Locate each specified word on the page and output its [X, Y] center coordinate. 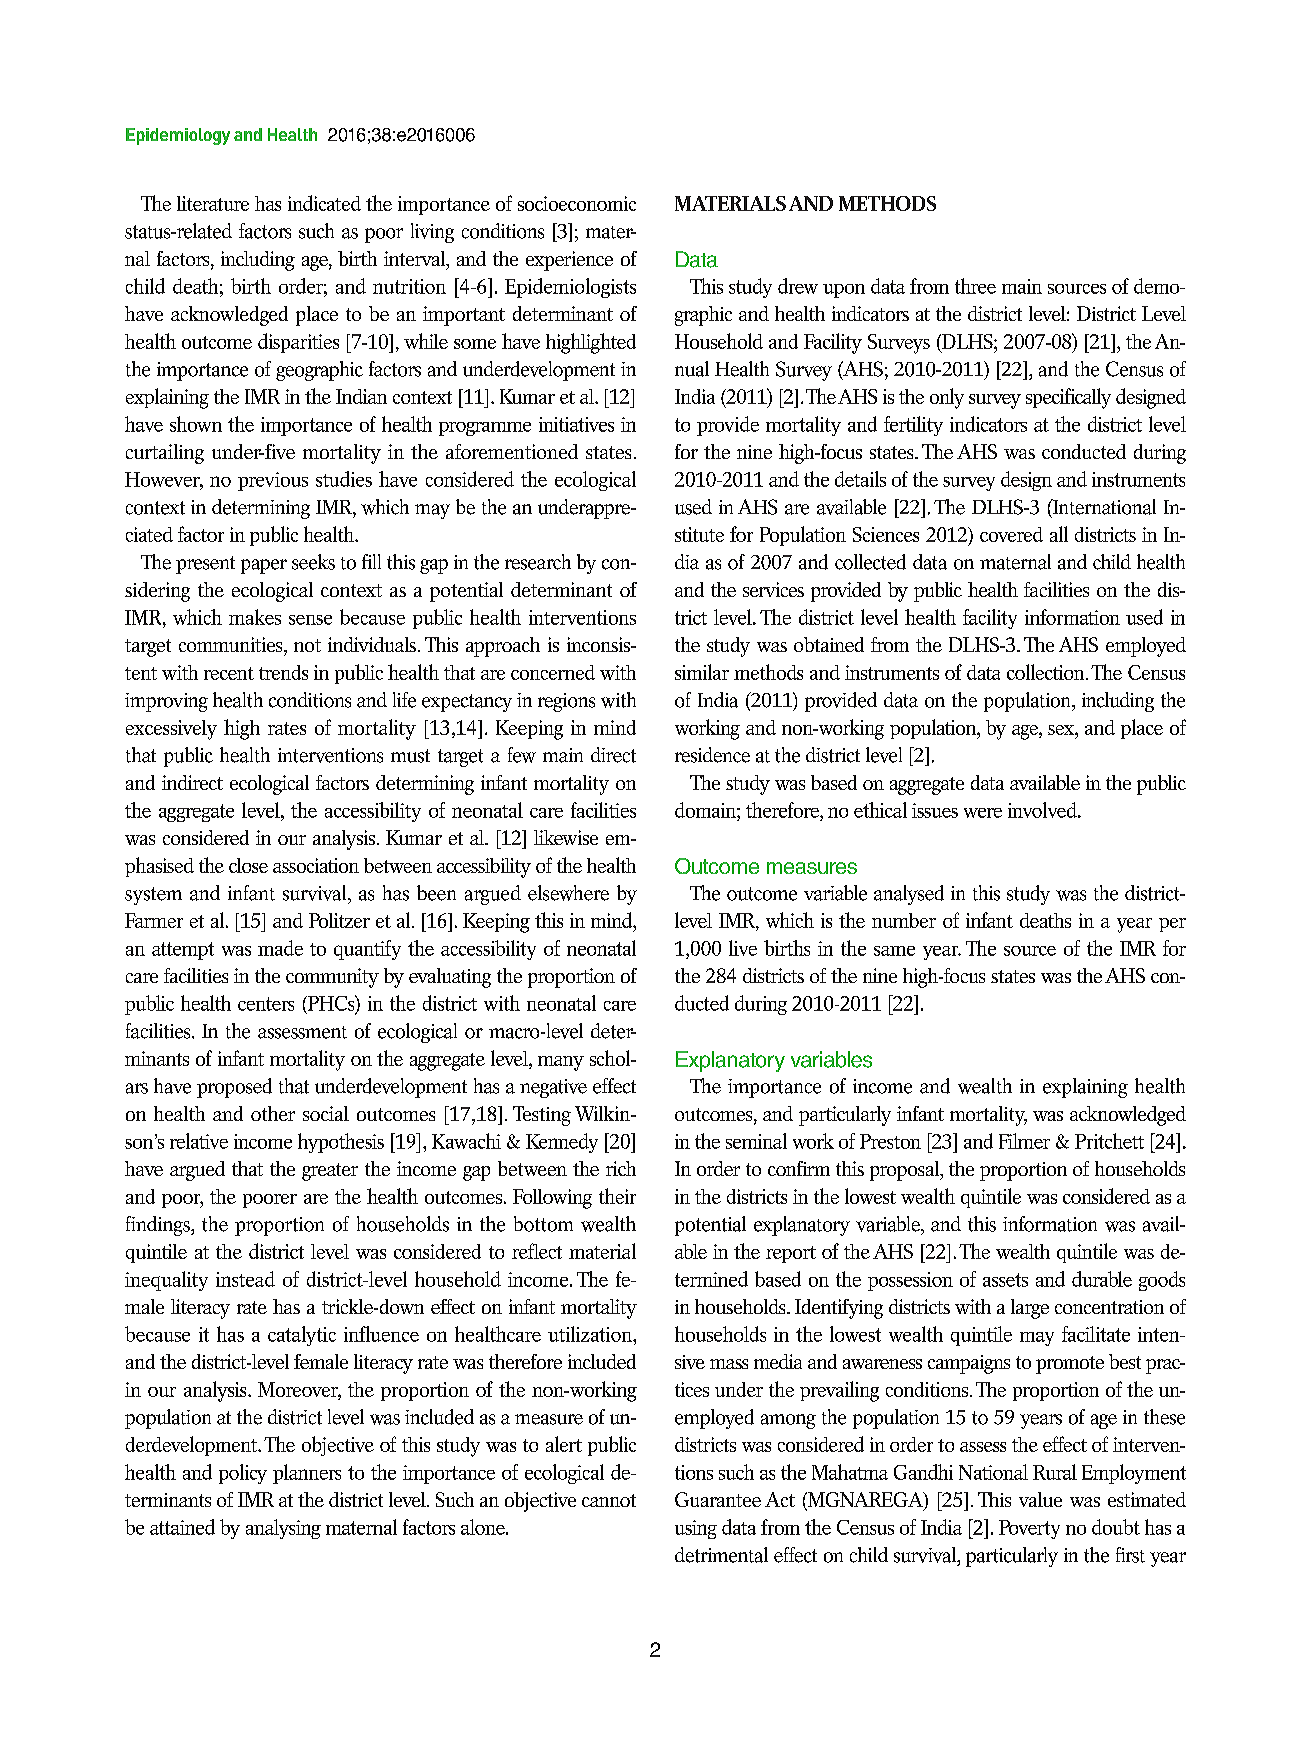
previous [273, 481]
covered [1011, 534]
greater [330, 1172]
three [975, 286]
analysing [283, 1529]
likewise [566, 837]
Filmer [1024, 1141]
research [538, 562]
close [248, 865]
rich [621, 1168]
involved [1043, 810]
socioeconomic [577, 203]
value [1040, 1499]
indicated [324, 203]
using [696, 1529]
